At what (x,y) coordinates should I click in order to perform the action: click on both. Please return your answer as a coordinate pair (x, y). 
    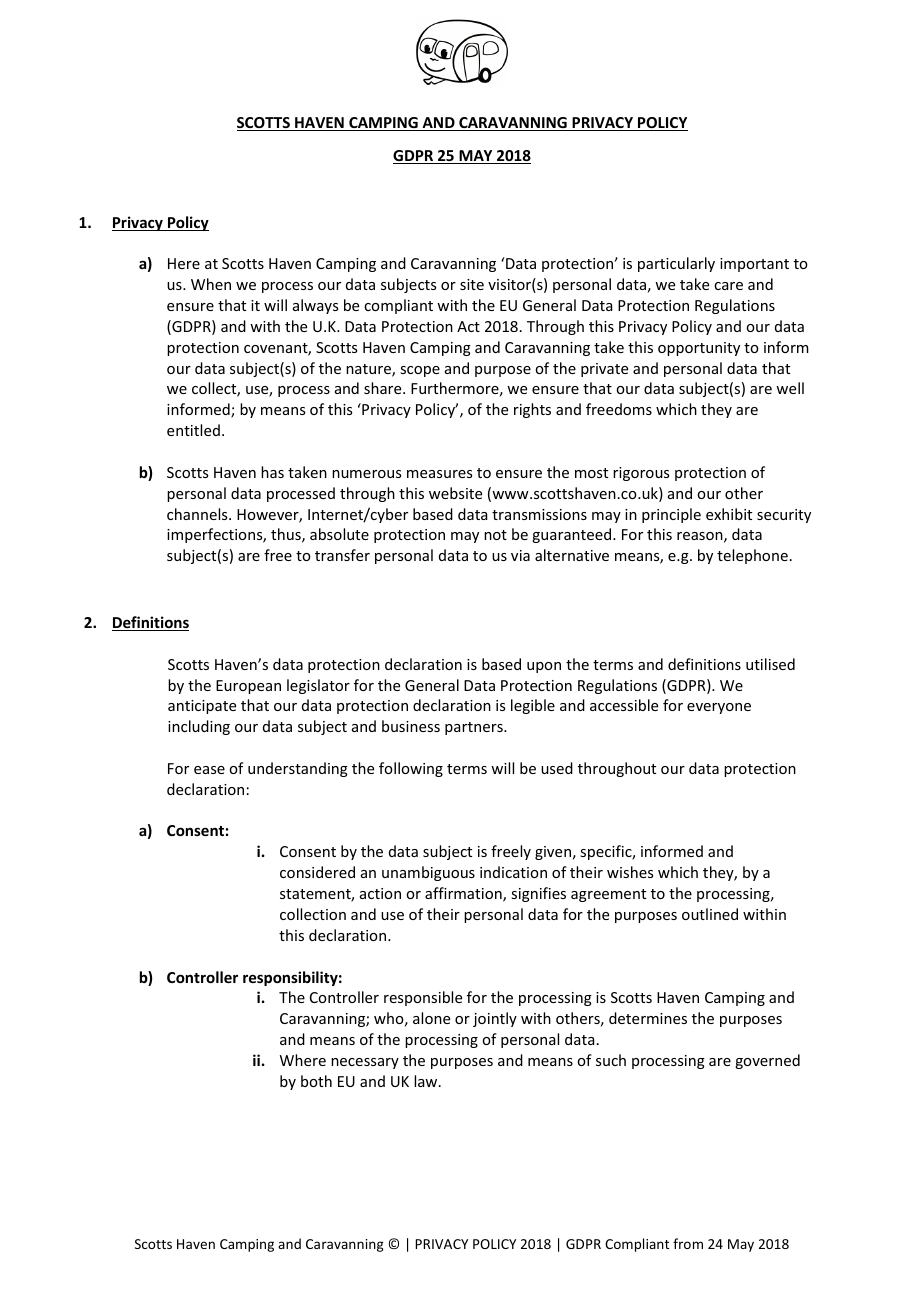
    Looking at the image, I should click on (316, 1081).
